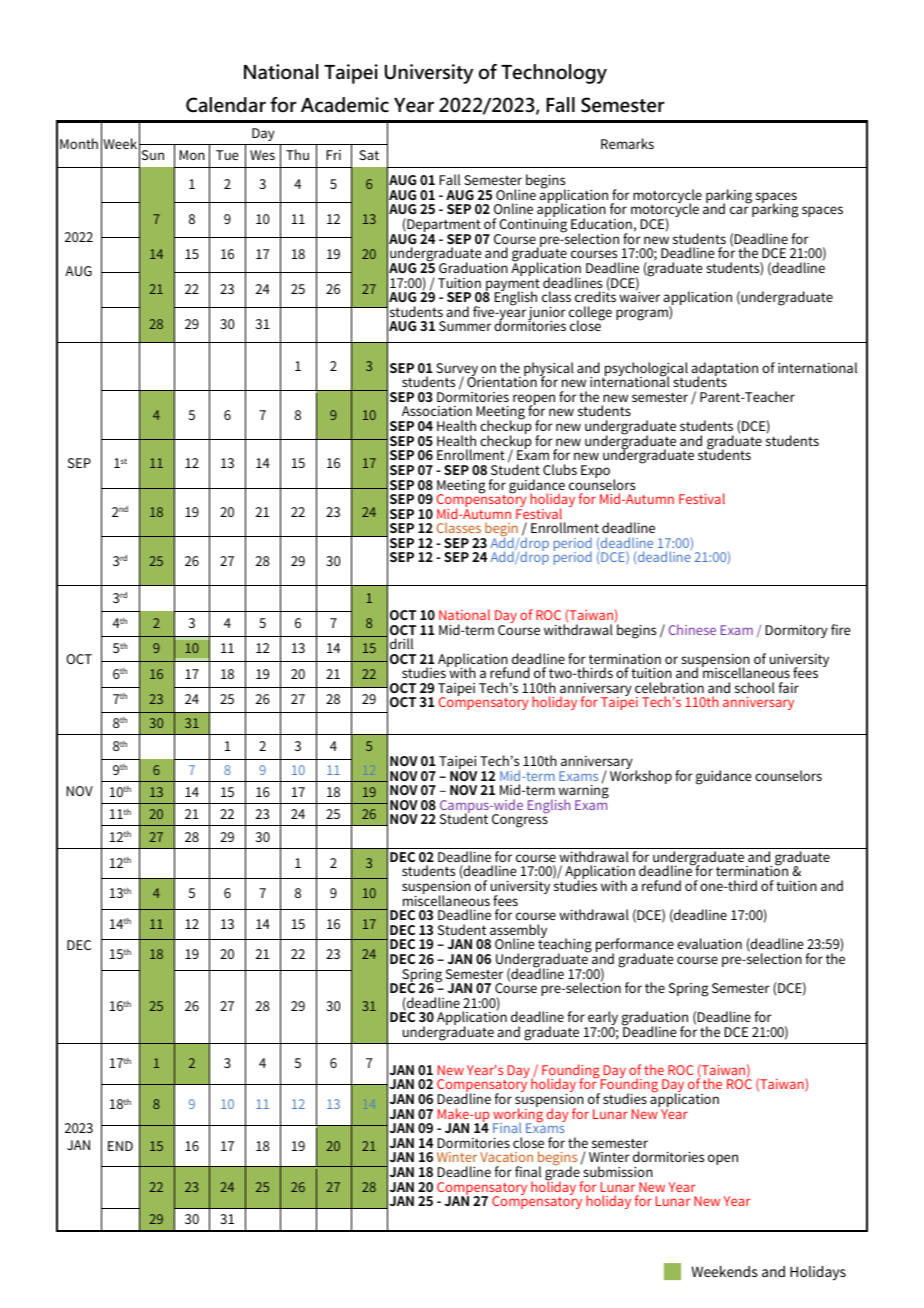  What do you see at coordinates (797, 631) in the screenshot?
I see `Dormitory` at bounding box center [797, 631].
